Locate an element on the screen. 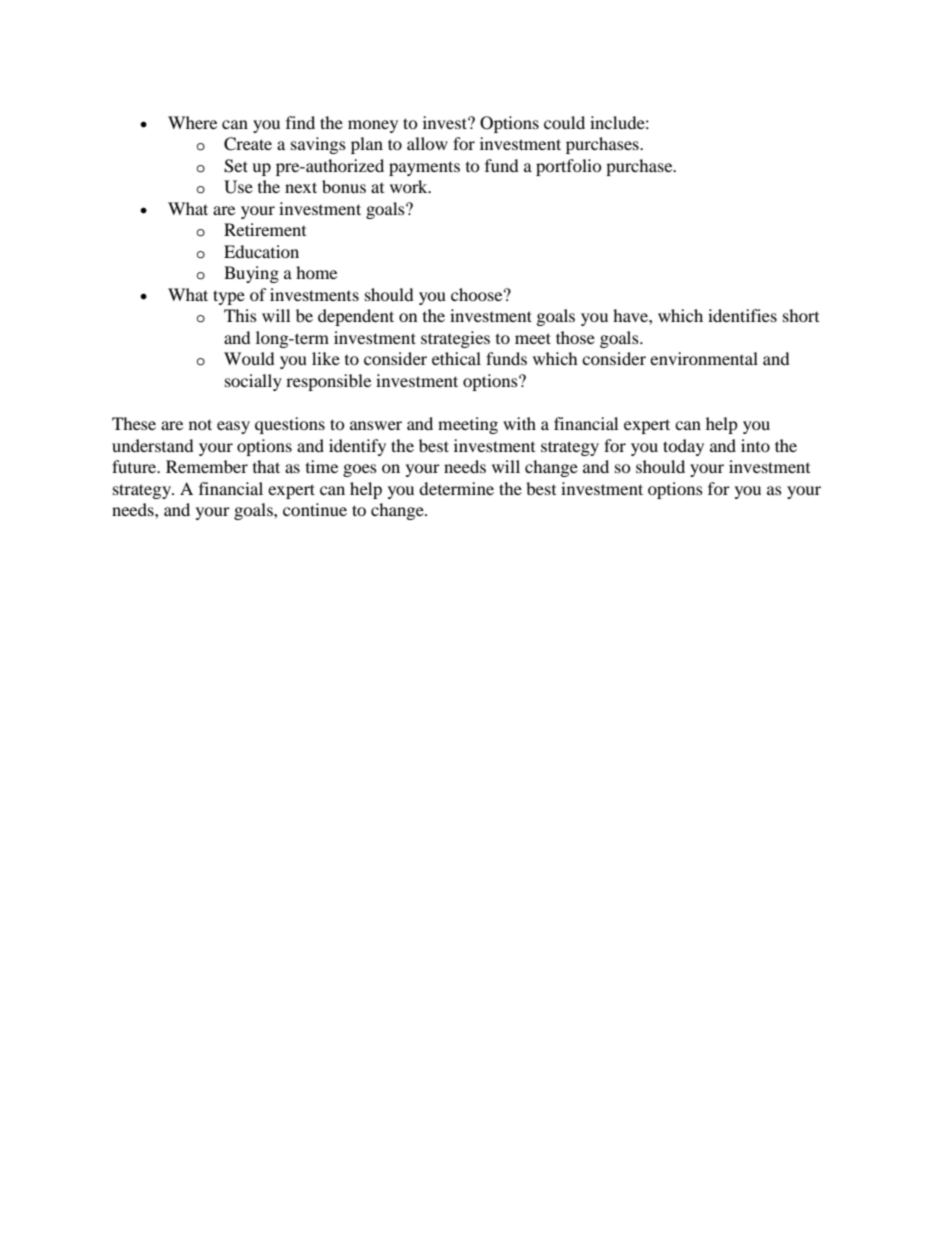 The width and height of the screenshot is (952, 1233). allow is located at coordinates (427, 143).
